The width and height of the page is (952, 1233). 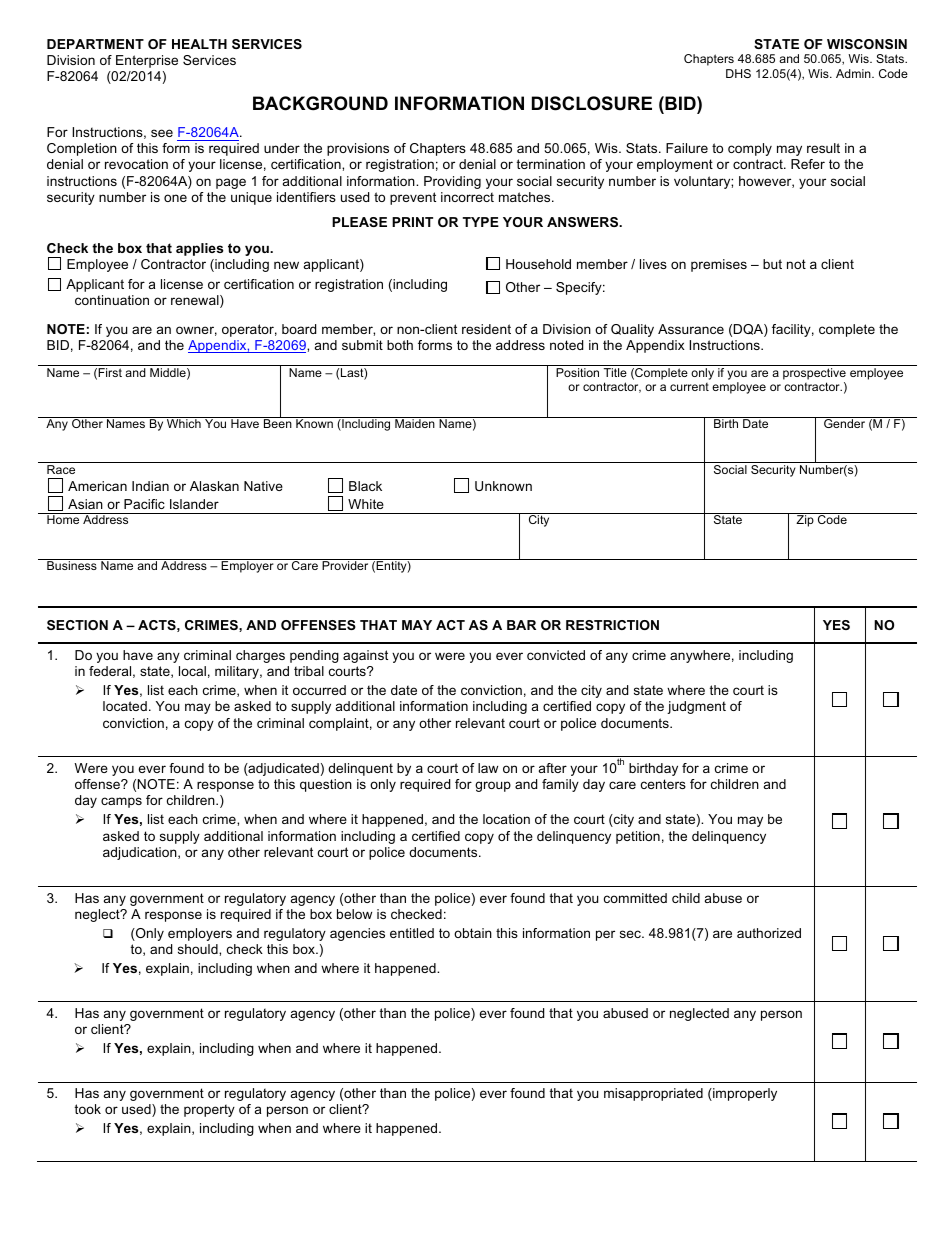 I want to click on DHS, so click(x=738, y=73).
